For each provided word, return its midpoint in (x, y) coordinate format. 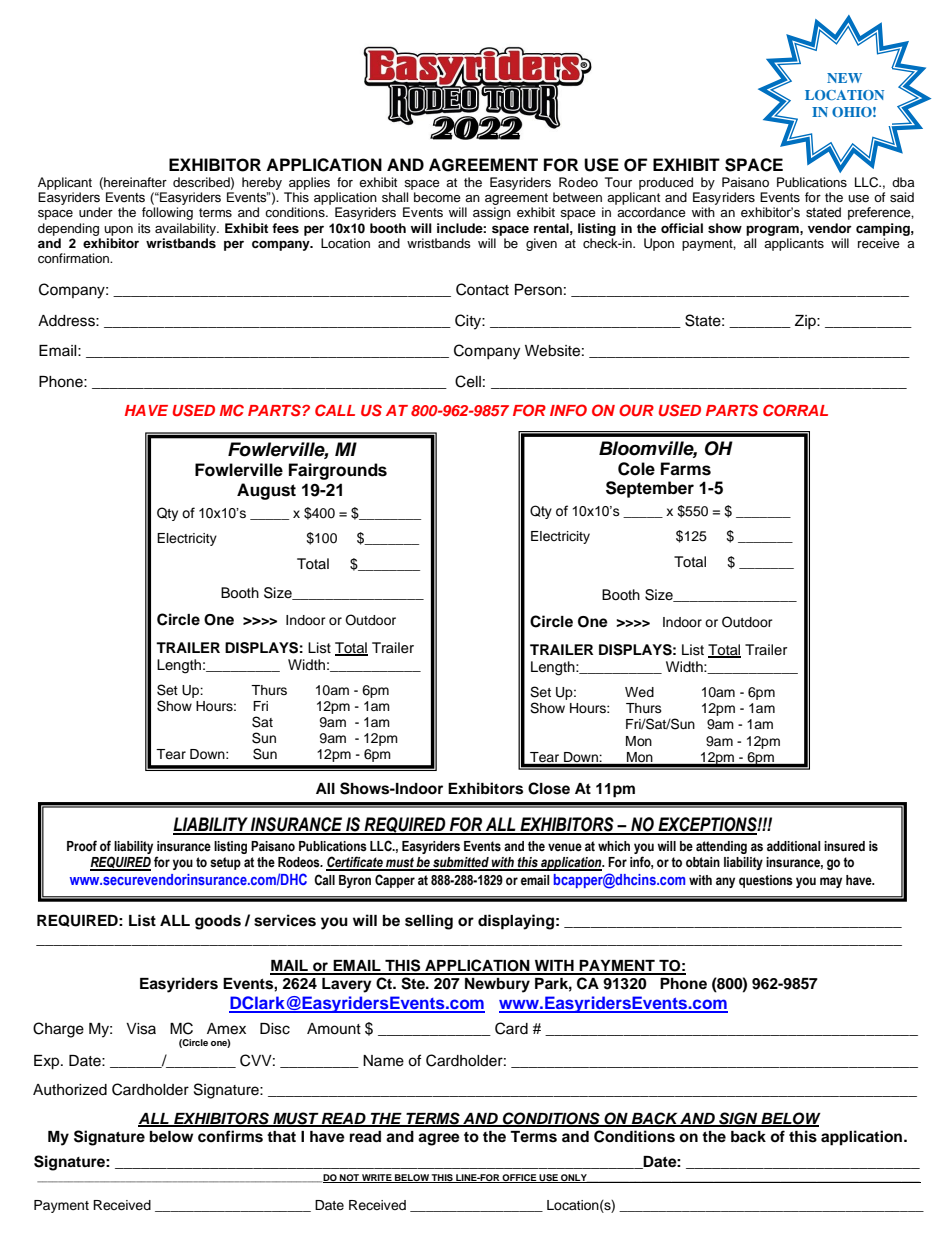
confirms (230, 1136)
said (902, 197)
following (167, 213)
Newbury (497, 985)
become (437, 197)
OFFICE (520, 1178)
